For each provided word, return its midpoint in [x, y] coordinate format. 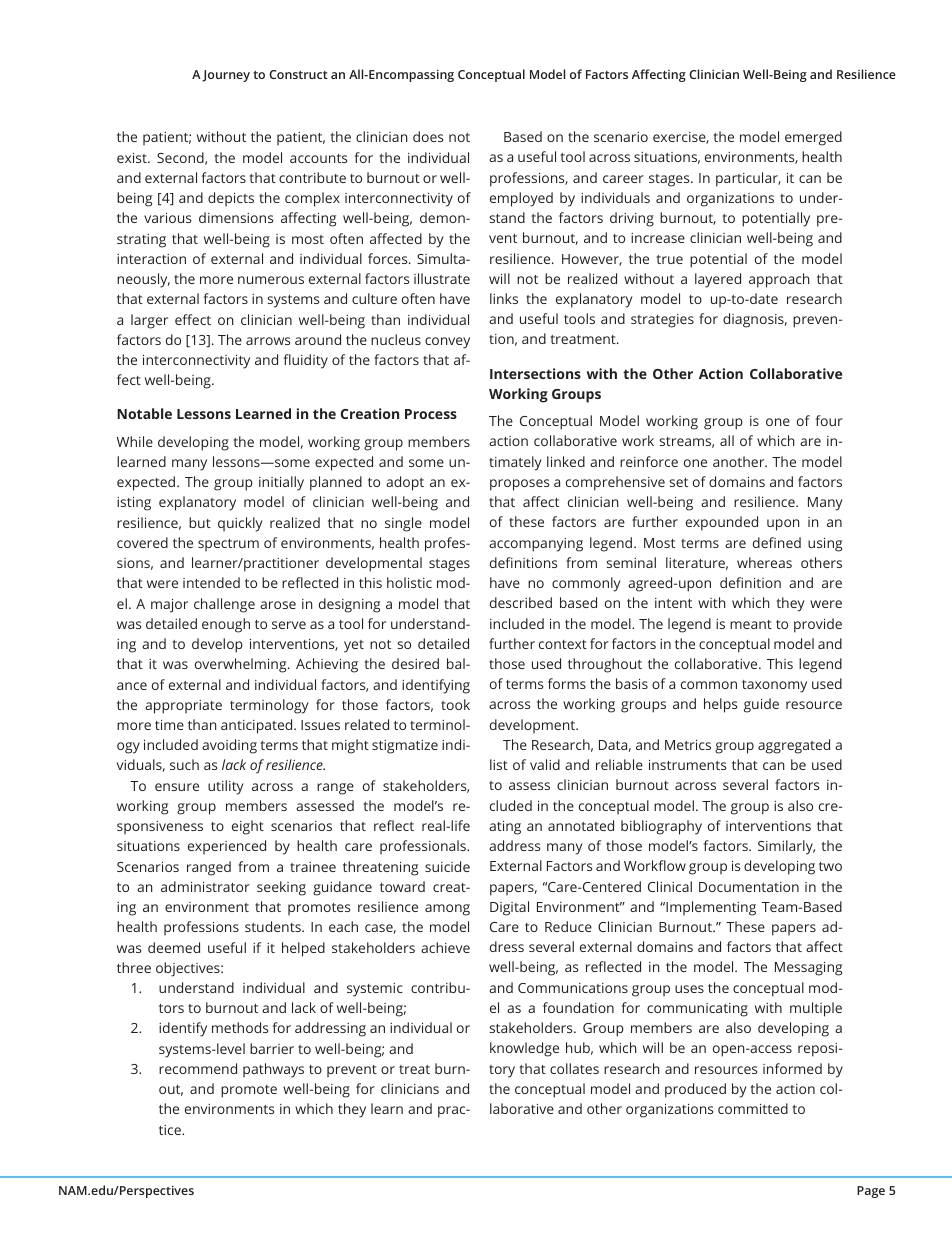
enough [226, 625]
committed [753, 1108]
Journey [226, 76]
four [829, 420]
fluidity [306, 361]
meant [751, 624]
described [521, 602]
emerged [813, 138]
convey [447, 343]
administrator [205, 886]
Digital [509, 908]
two [830, 866]
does [428, 136]
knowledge [524, 1049]
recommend [198, 1068]
